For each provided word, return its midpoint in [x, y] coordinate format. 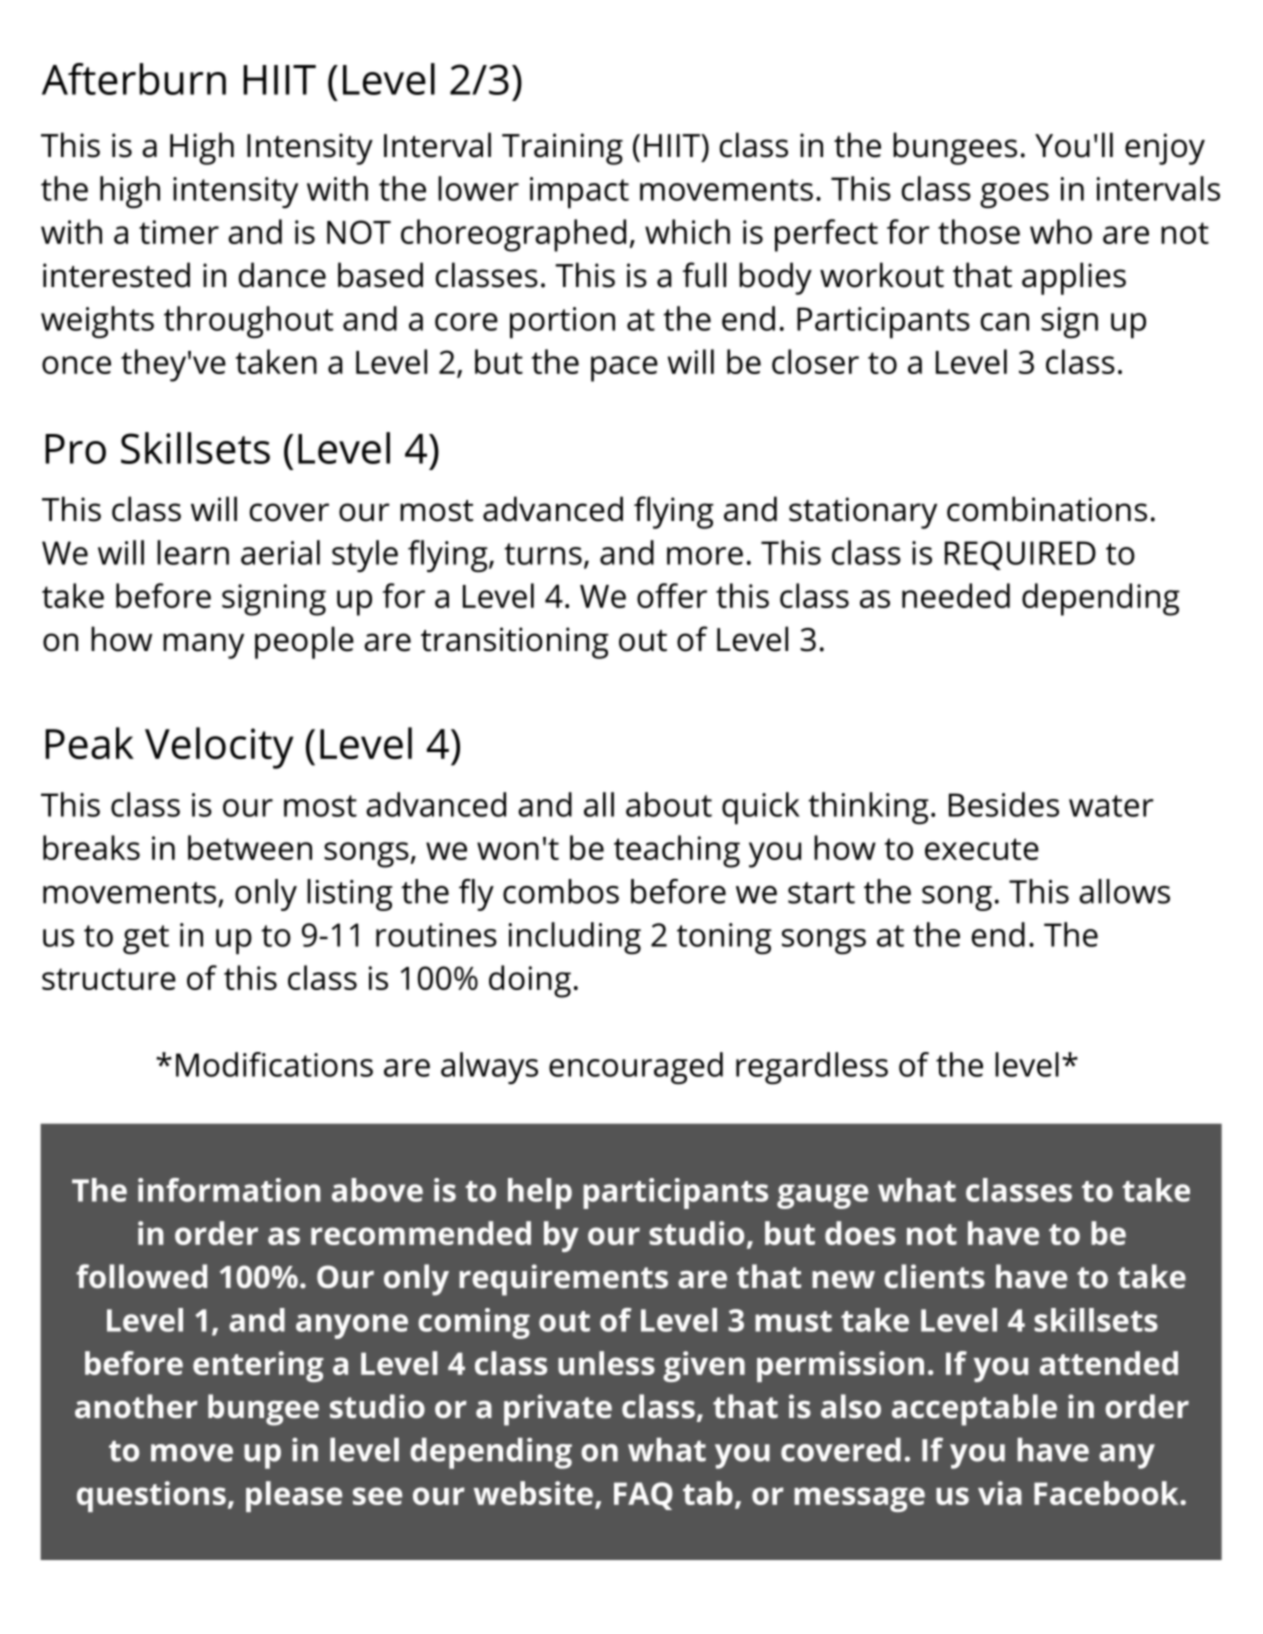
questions [151, 1496]
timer [179, 232]
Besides [1004, 804]
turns [543, 554]
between [250, 847]
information [229, 1190]
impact [579, 192]
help [540, 1193]
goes [1014, 195]
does [860, 1233]
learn [193, 552]
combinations [1047, 509]
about [669, 804]
